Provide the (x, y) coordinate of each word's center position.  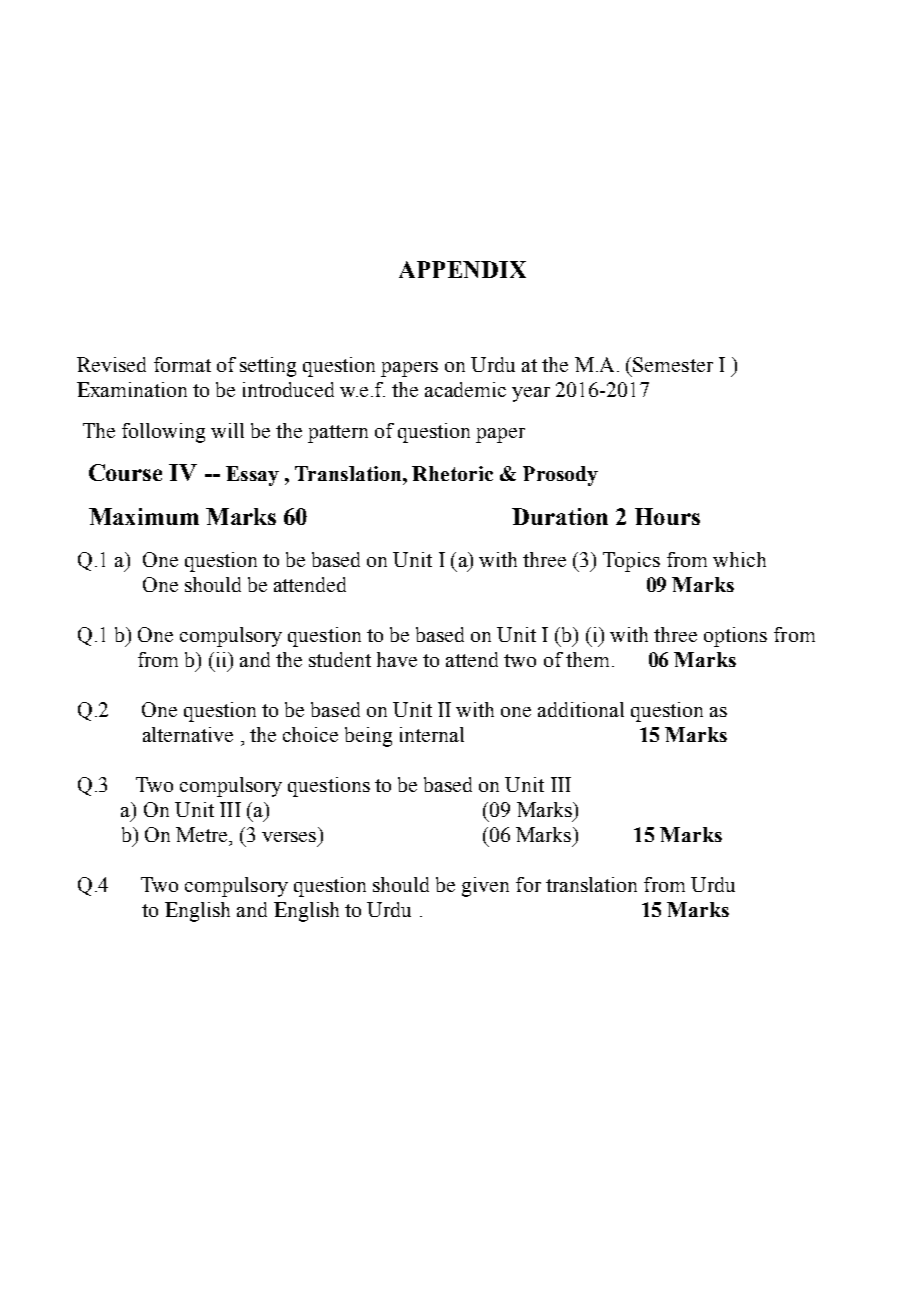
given (485, 887)
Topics (631, 562)
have (397, 659)
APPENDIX (462, 269)
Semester (673, 364)
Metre (203, 834)
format (182, 364)
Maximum (144, 516)
